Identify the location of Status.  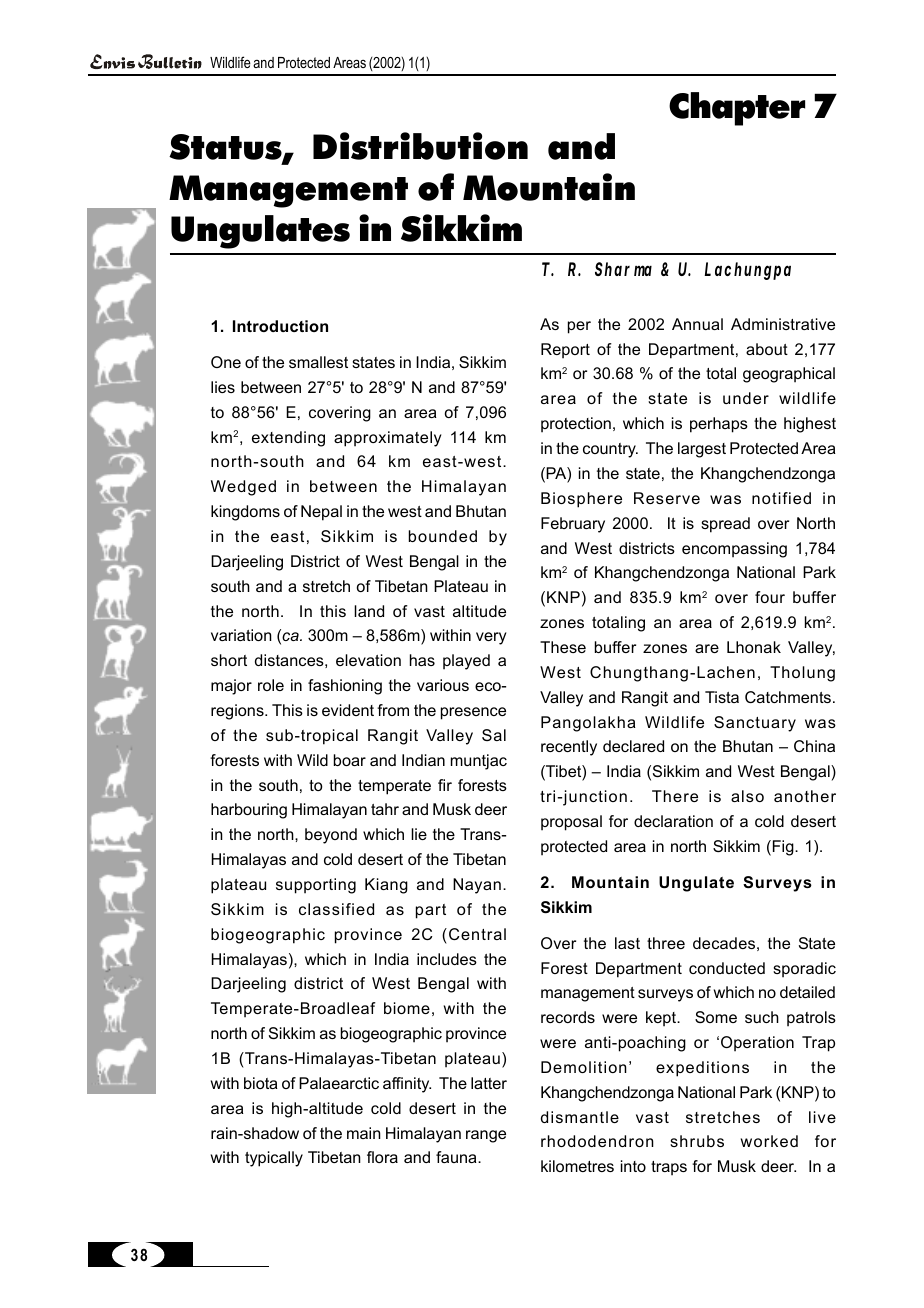
(226, 148).
